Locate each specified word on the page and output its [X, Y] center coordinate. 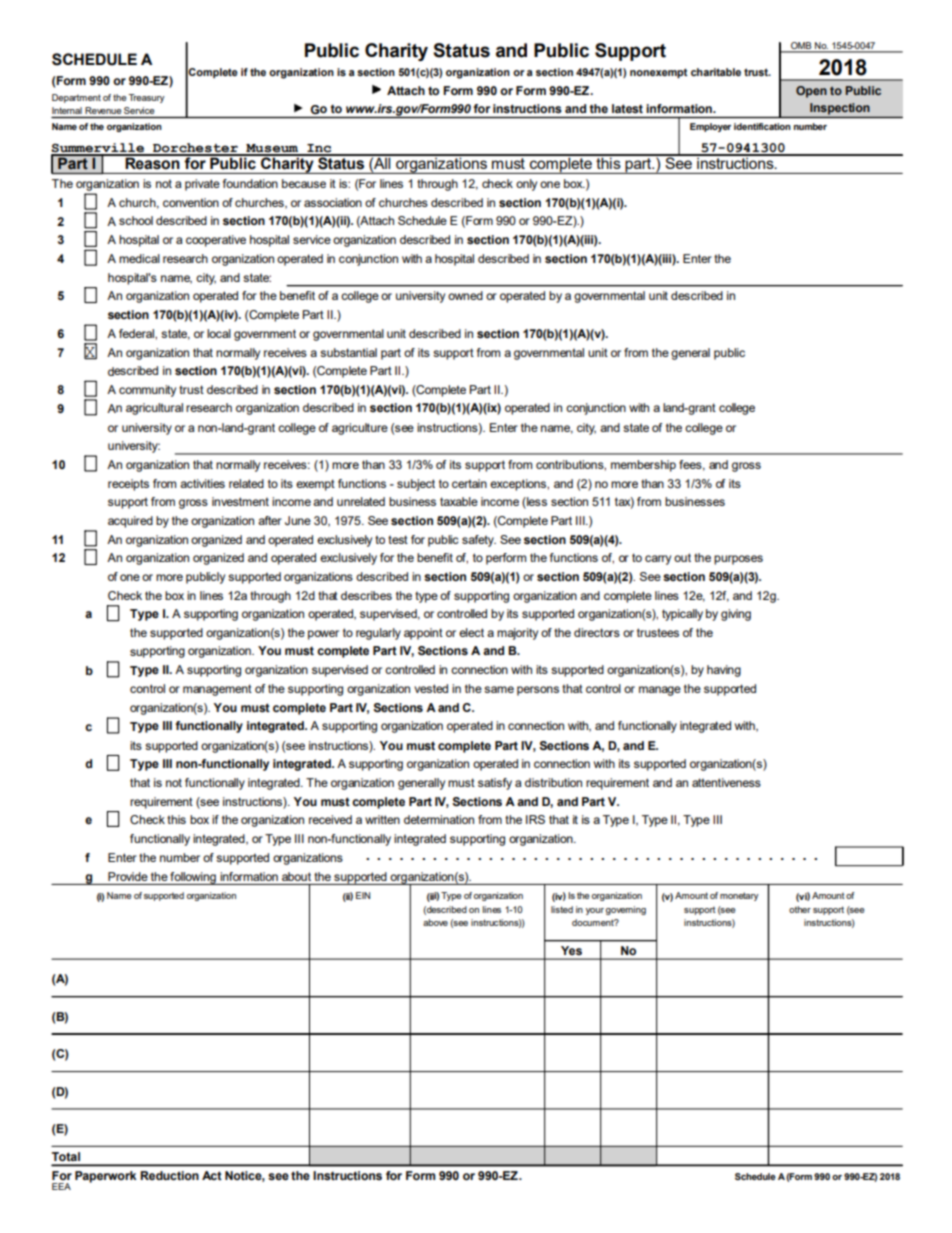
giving [736, 615]
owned [465, 295]
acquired [130, 522]
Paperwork [106, 1177]
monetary [739, 896]
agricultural [154, 409]
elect [471, 632]
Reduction [169, 1175]
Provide [128, 876]
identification [762, 126]
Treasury [147, 98]
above [435, 922]
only [526, 185]
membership [643, 466]
